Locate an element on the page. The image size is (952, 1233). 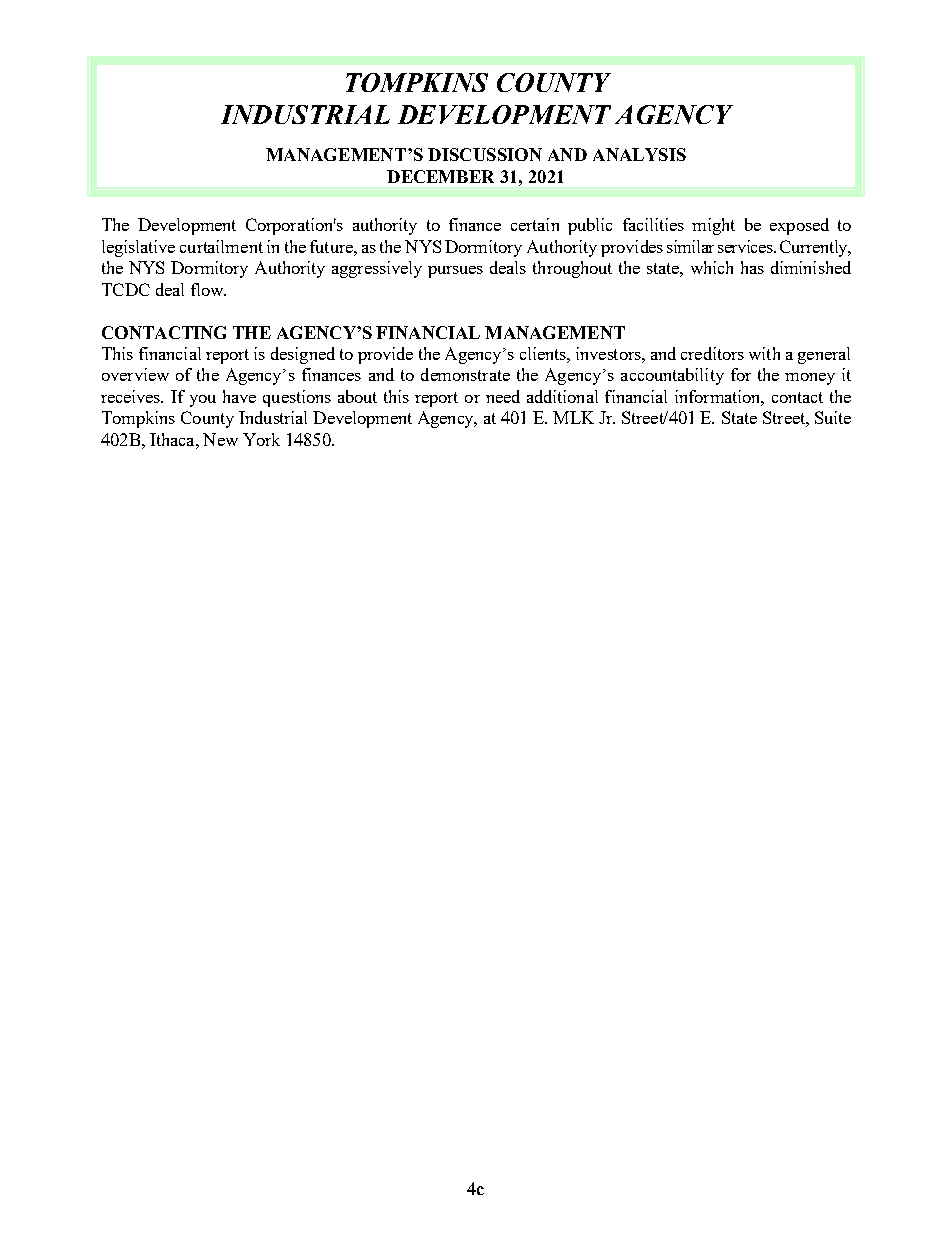
Suite is located at coordinates (833, 417).
